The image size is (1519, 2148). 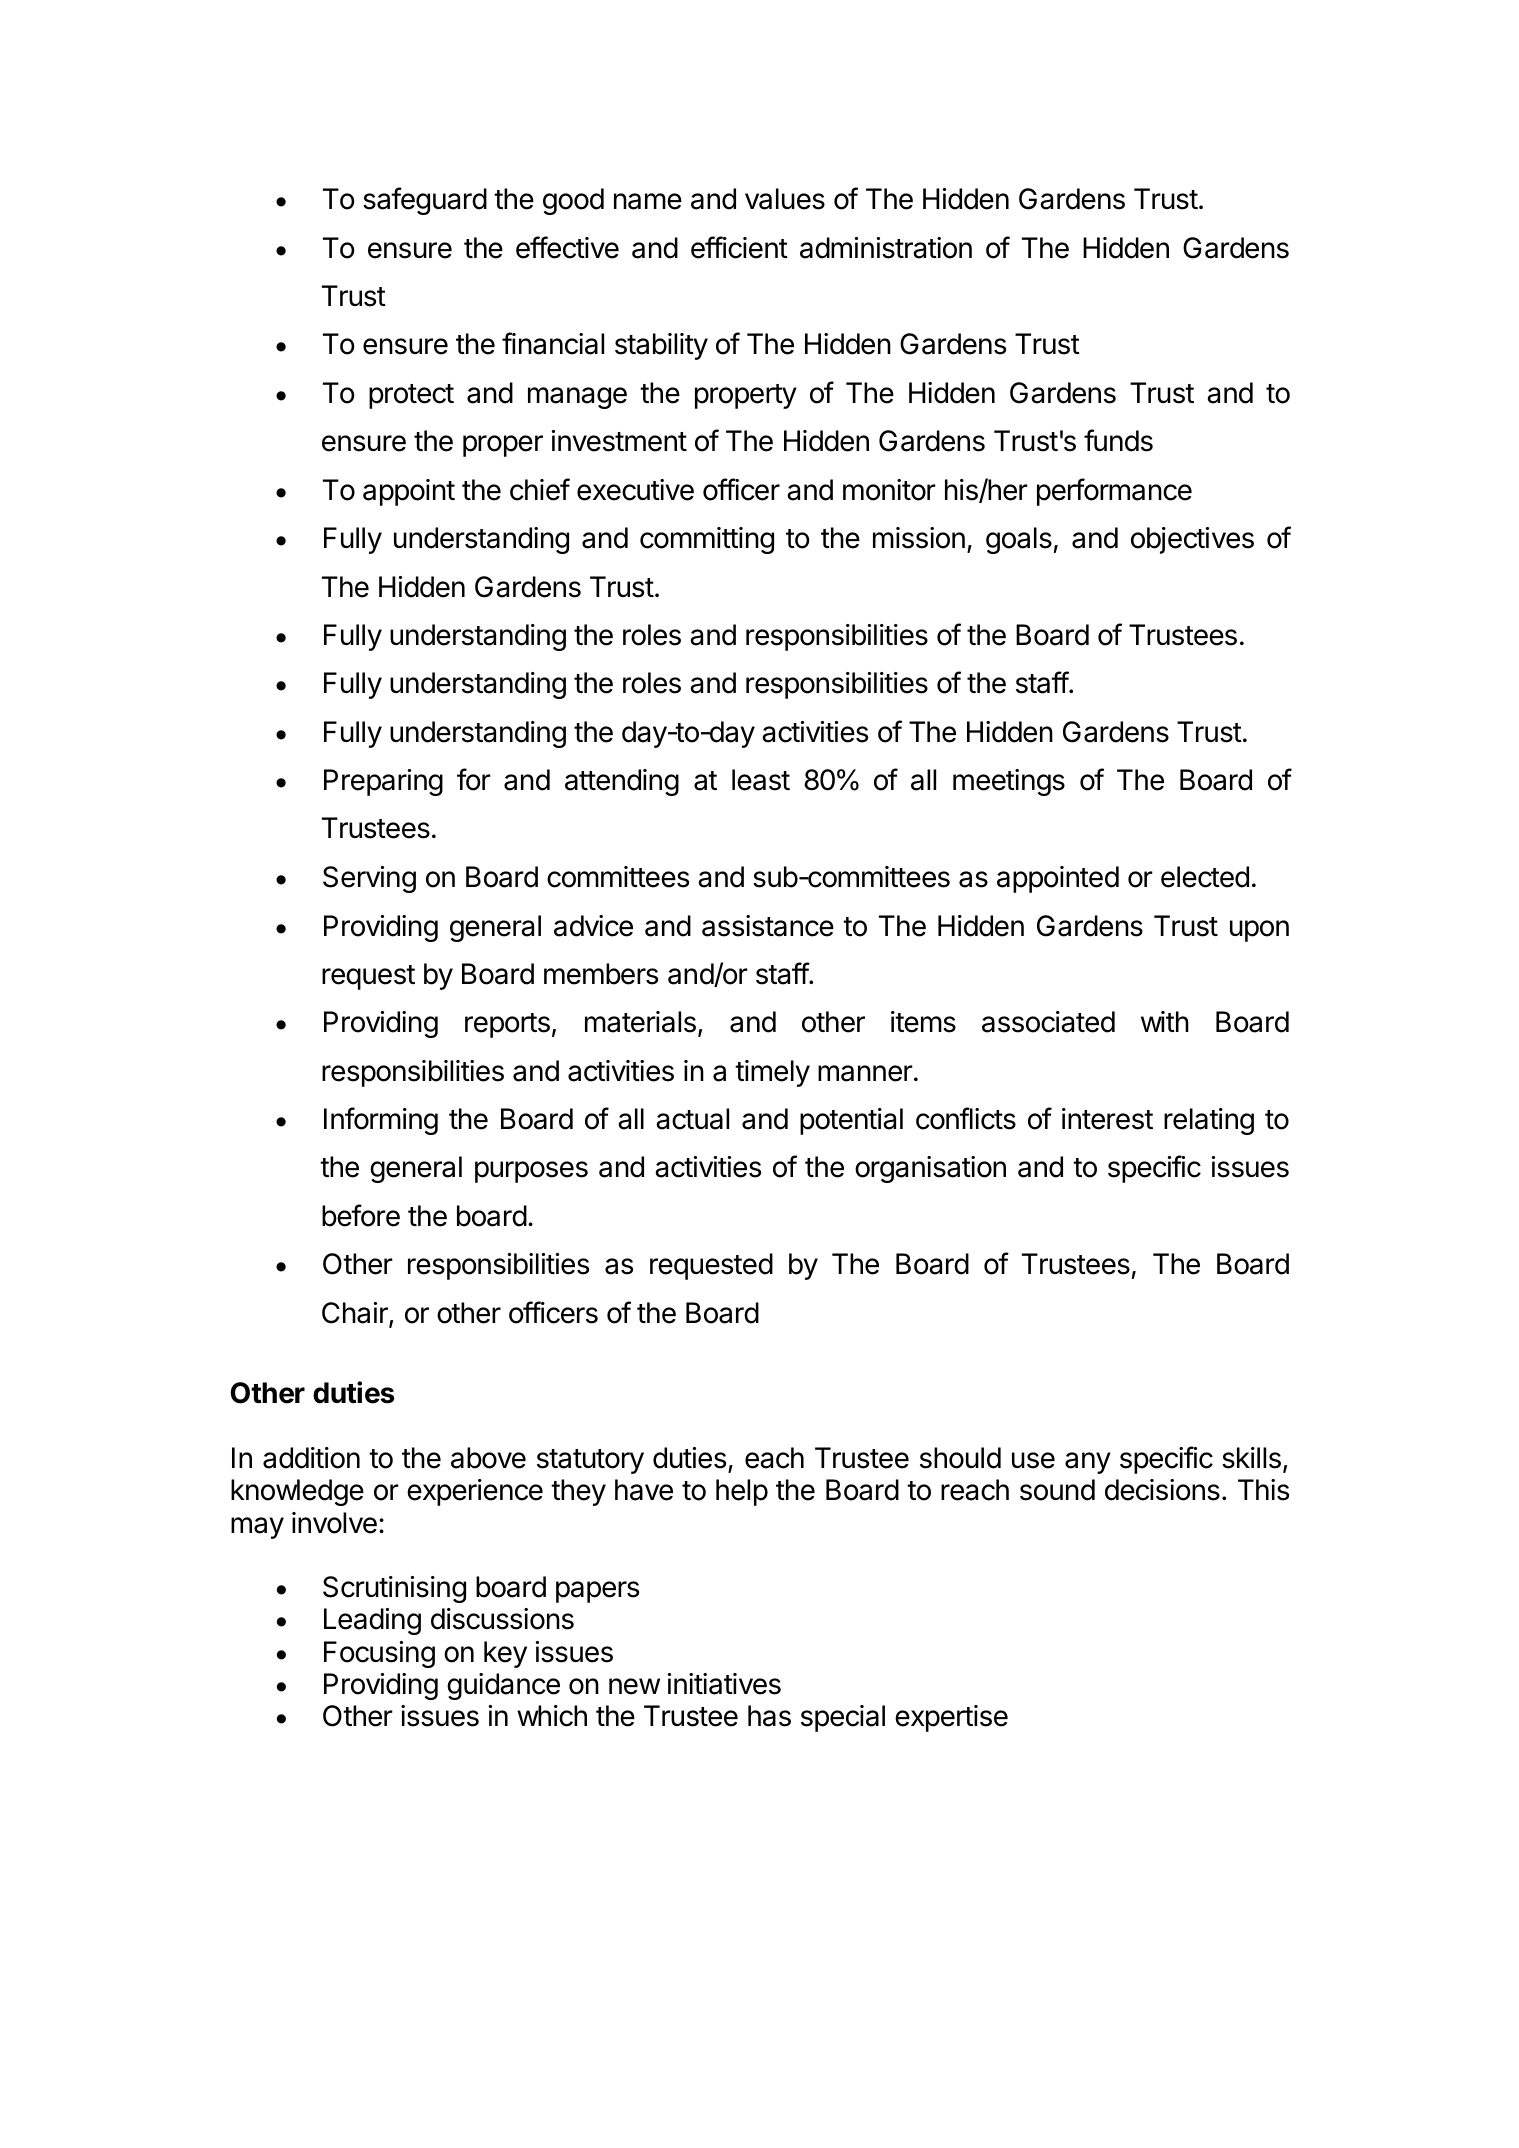 I want to click on Preparing, so click(x=383, y=782).
